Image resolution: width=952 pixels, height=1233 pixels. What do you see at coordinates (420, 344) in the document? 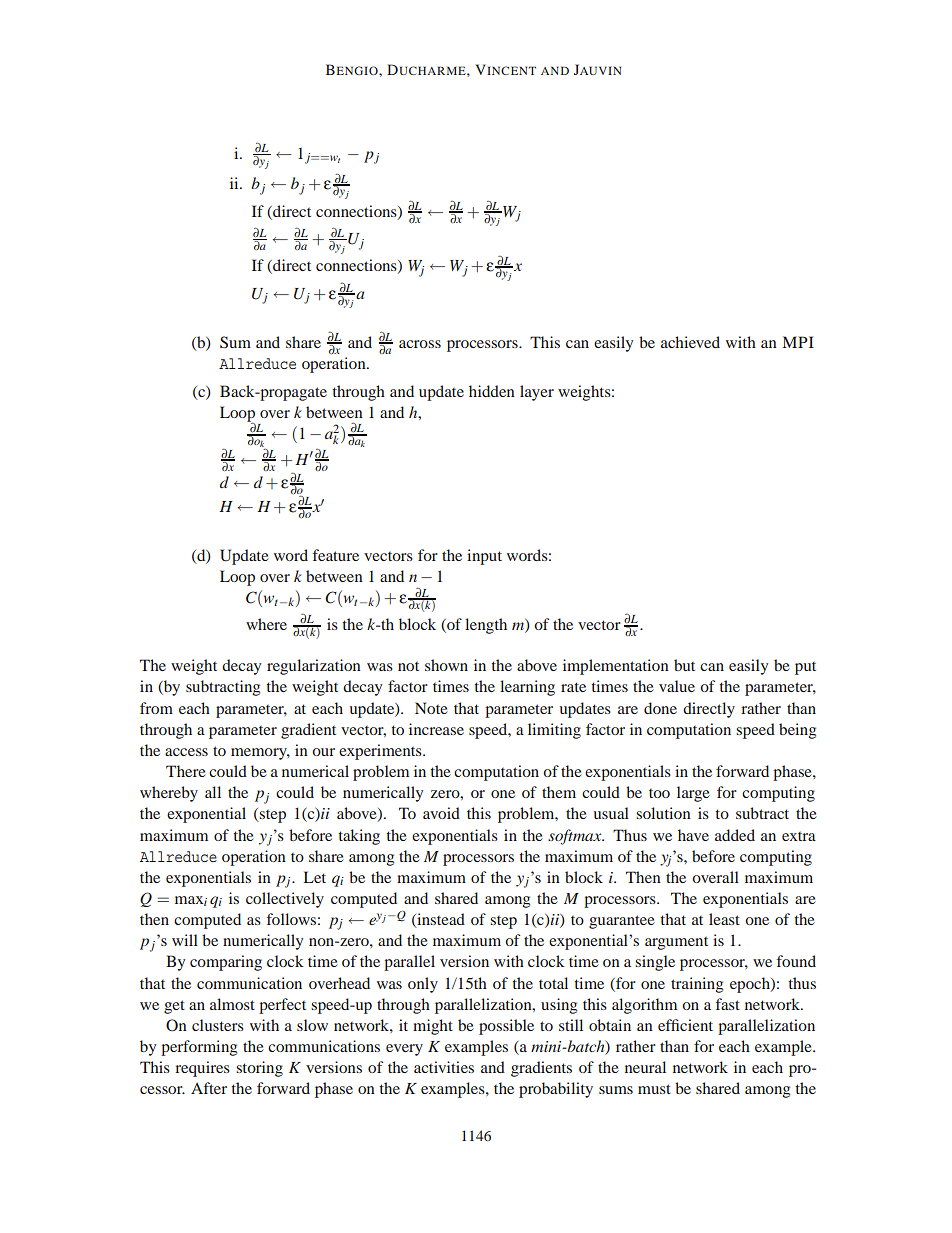
I see `across` at bounding box center [420, 344].
